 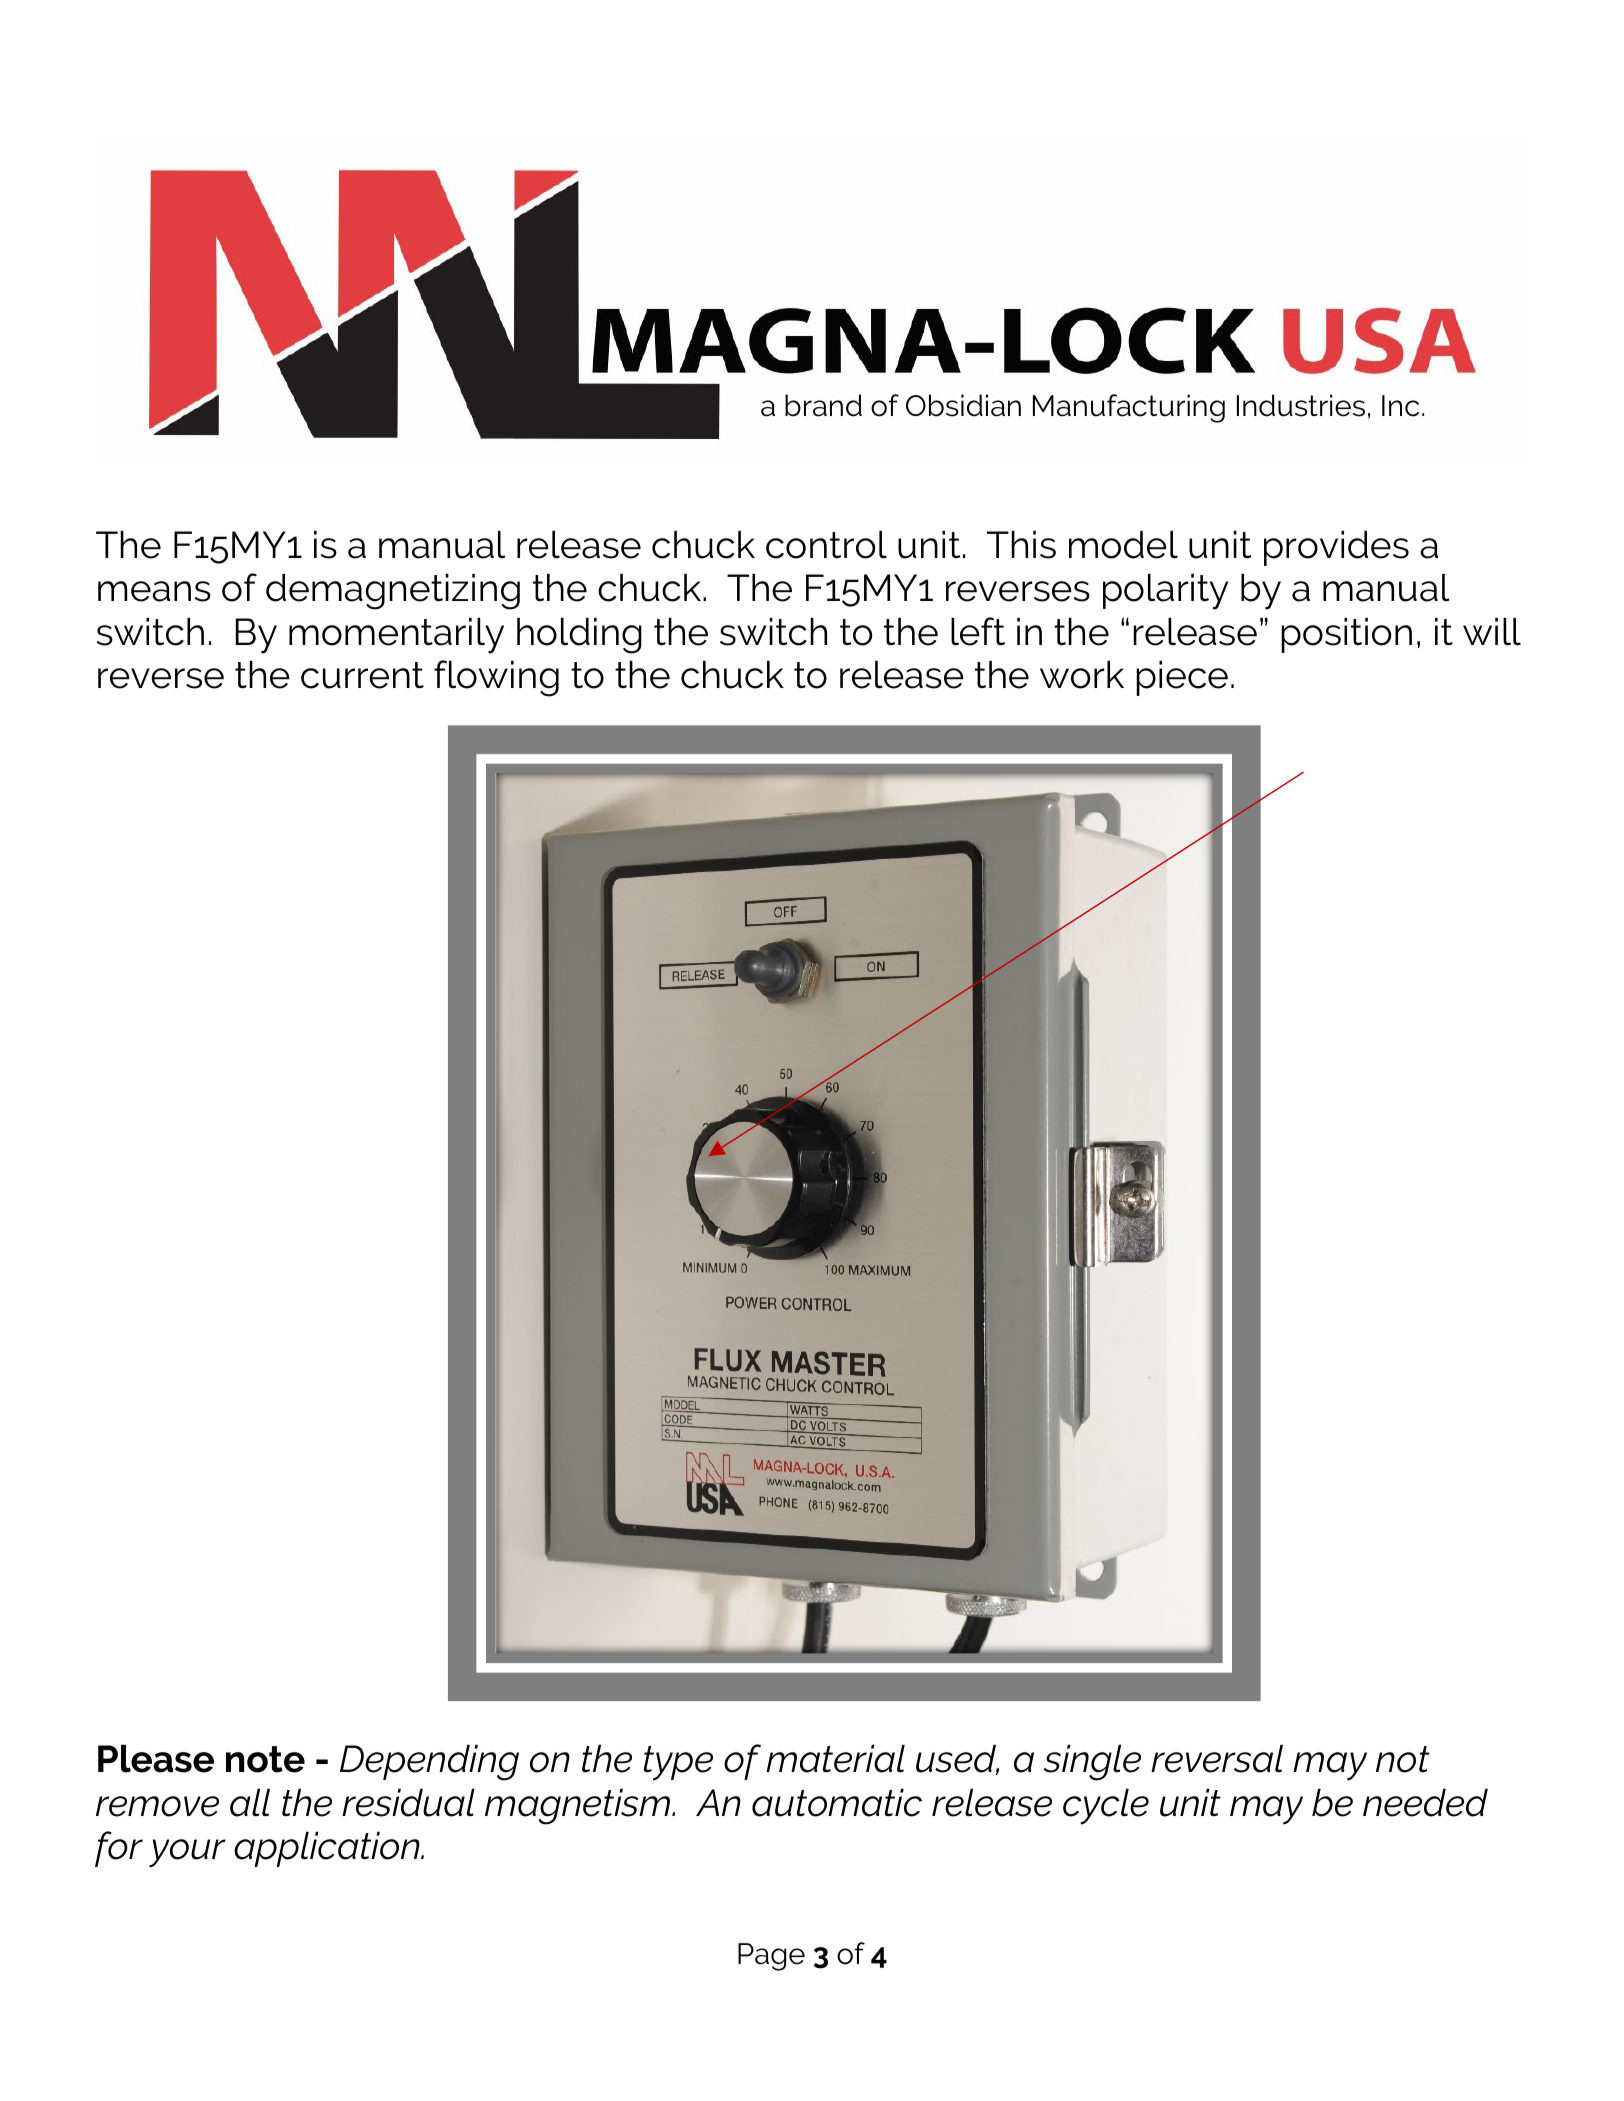 I want to click on Industries, so click(x=1301, y=405).
